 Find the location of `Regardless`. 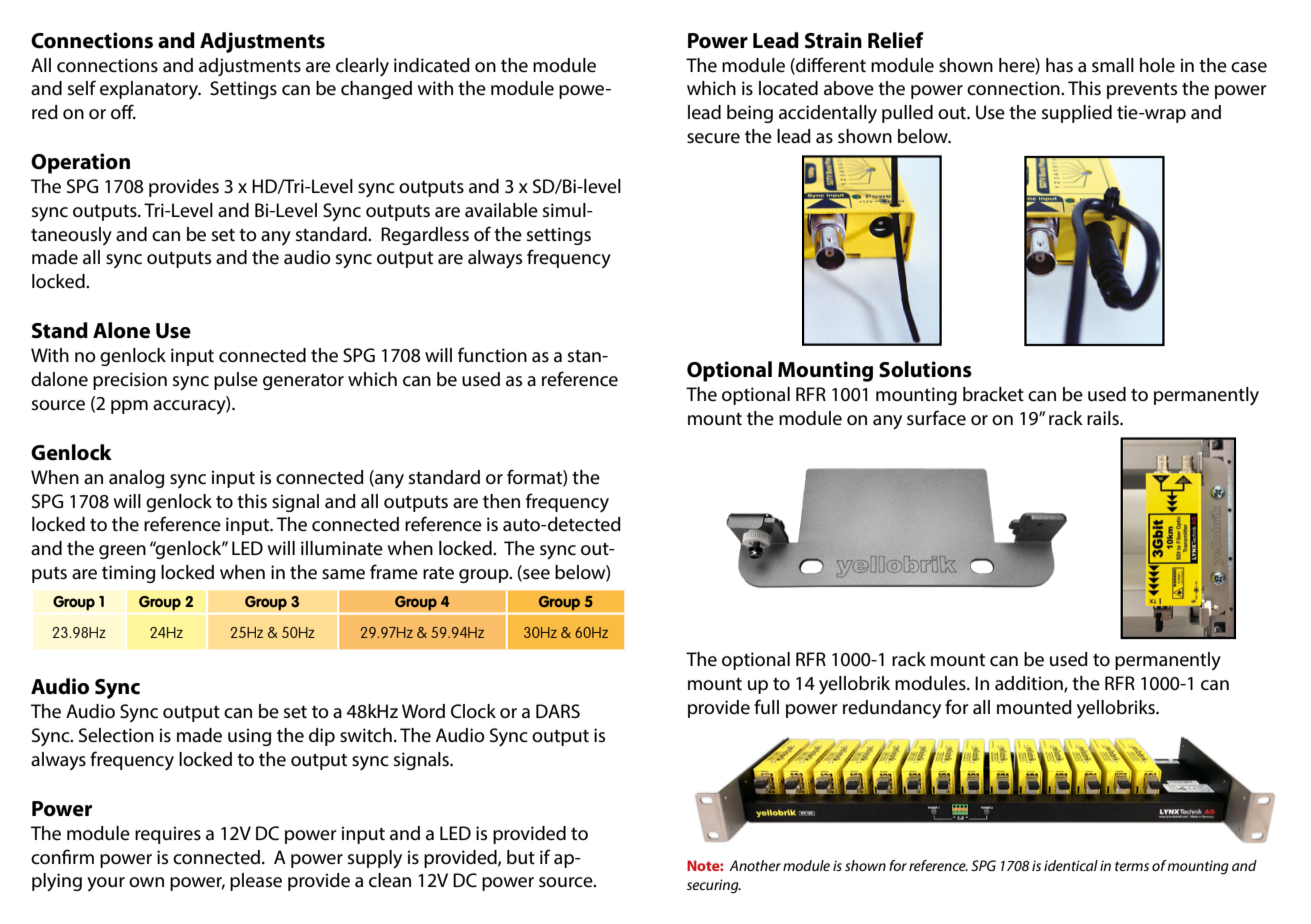

Regardless is located at coordinates (425, 236).
